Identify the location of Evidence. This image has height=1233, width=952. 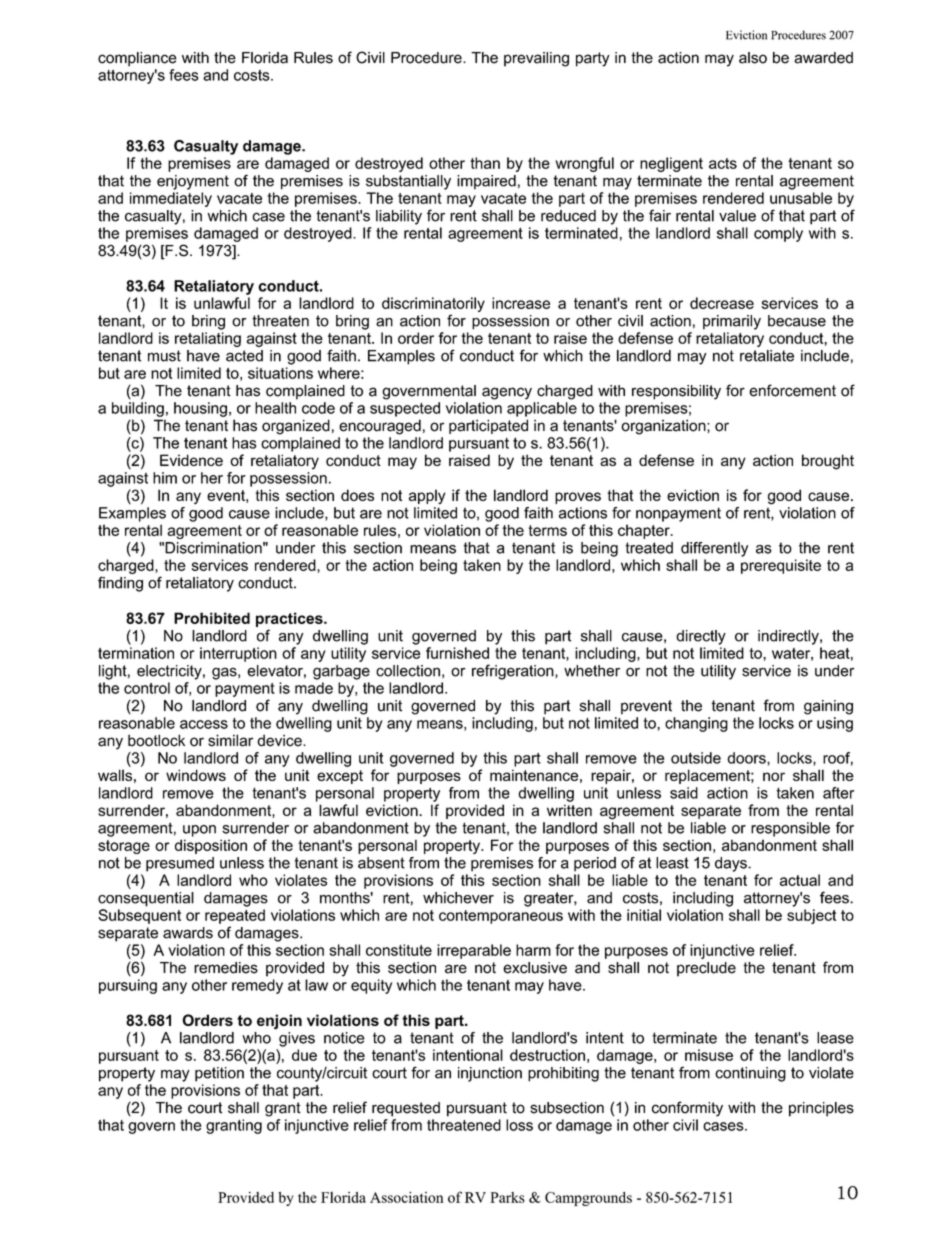
(191, 460).
